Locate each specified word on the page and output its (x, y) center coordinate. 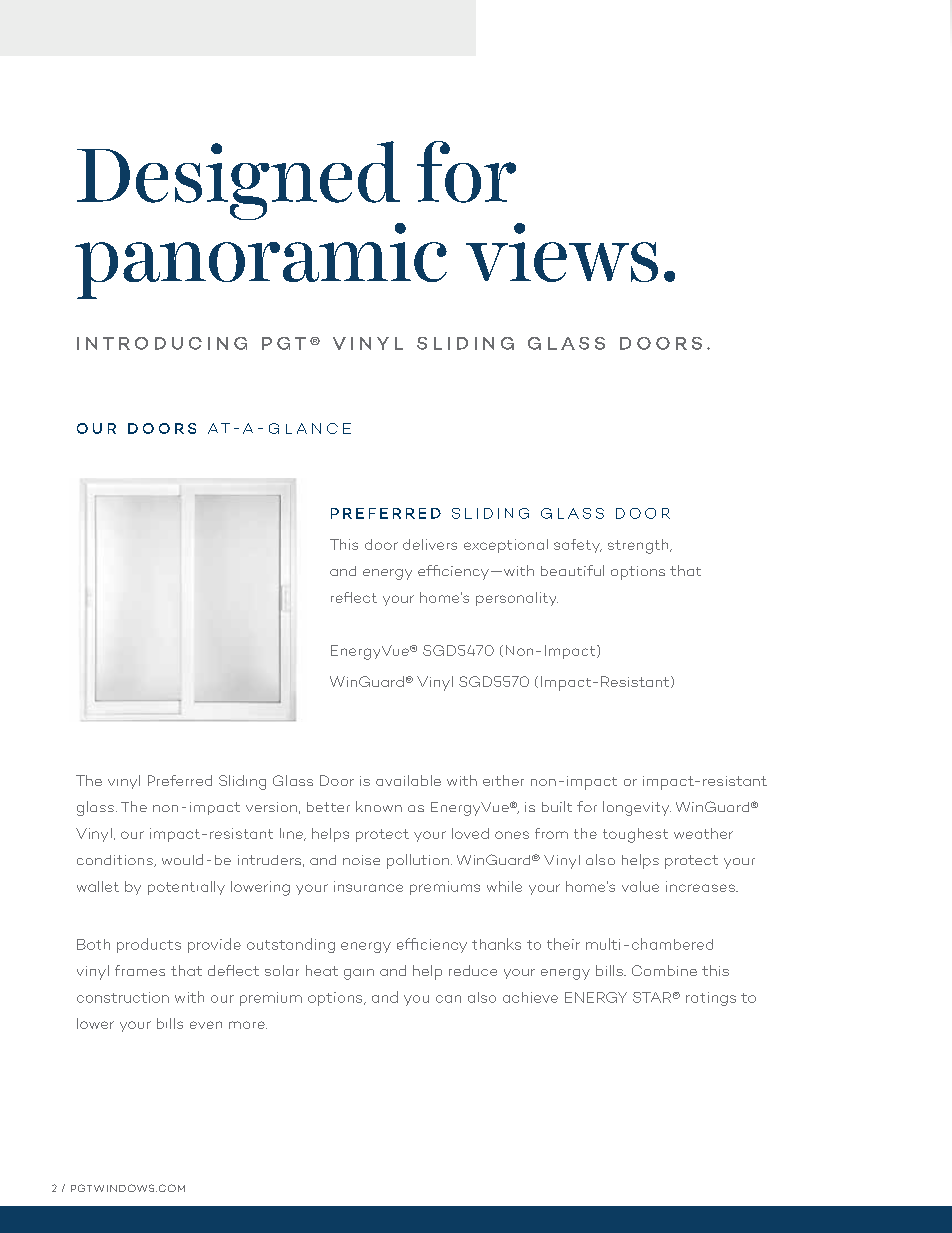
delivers (430, 544)
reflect (354, 597)
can (448, 999)
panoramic (261, 261)
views (562, 252)
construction (123, 997)
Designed (238, 180)
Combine (664, 970)
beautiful (572, 570)
